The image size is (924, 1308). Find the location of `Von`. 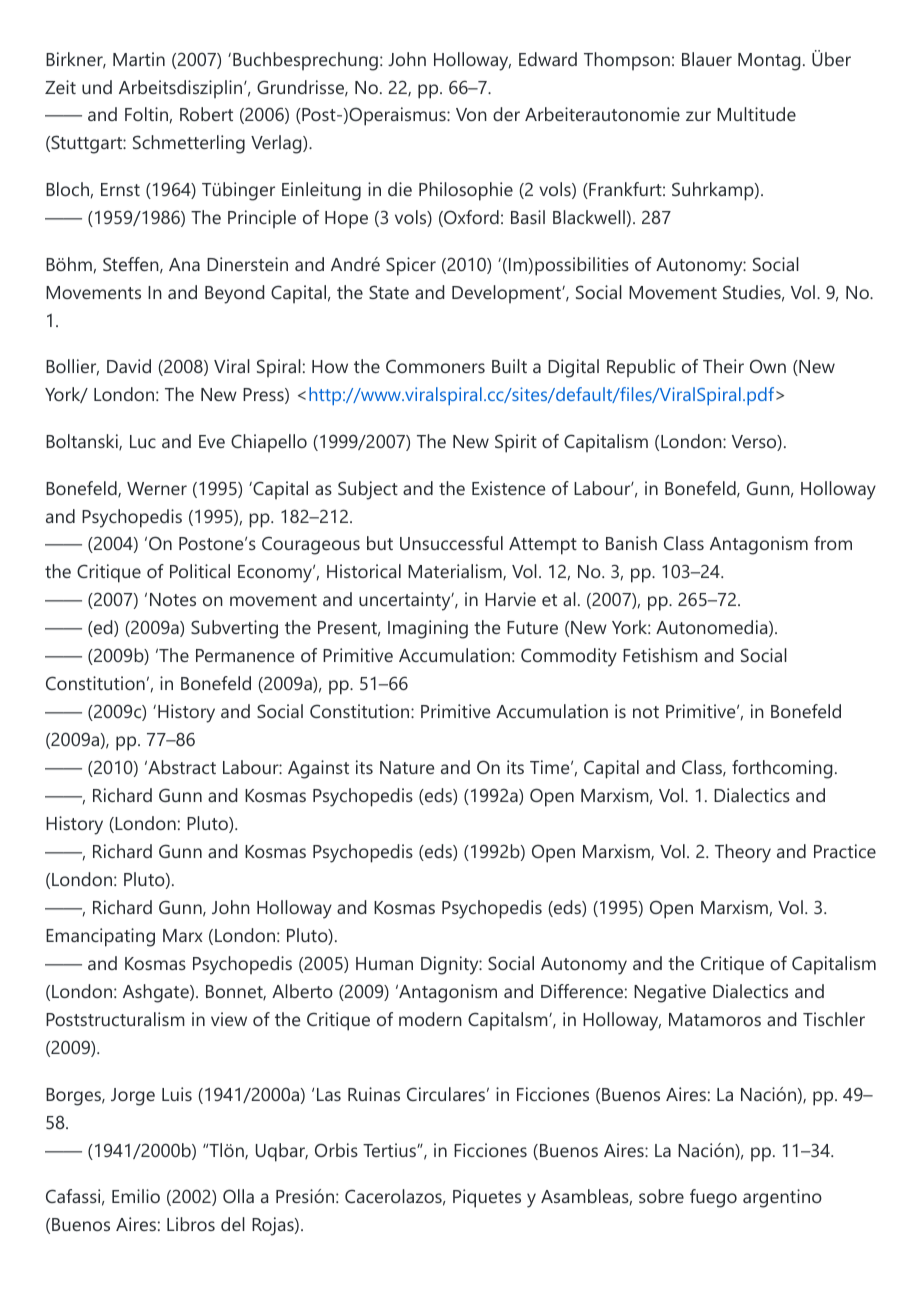

Von is located at coordinates (471, 114).
